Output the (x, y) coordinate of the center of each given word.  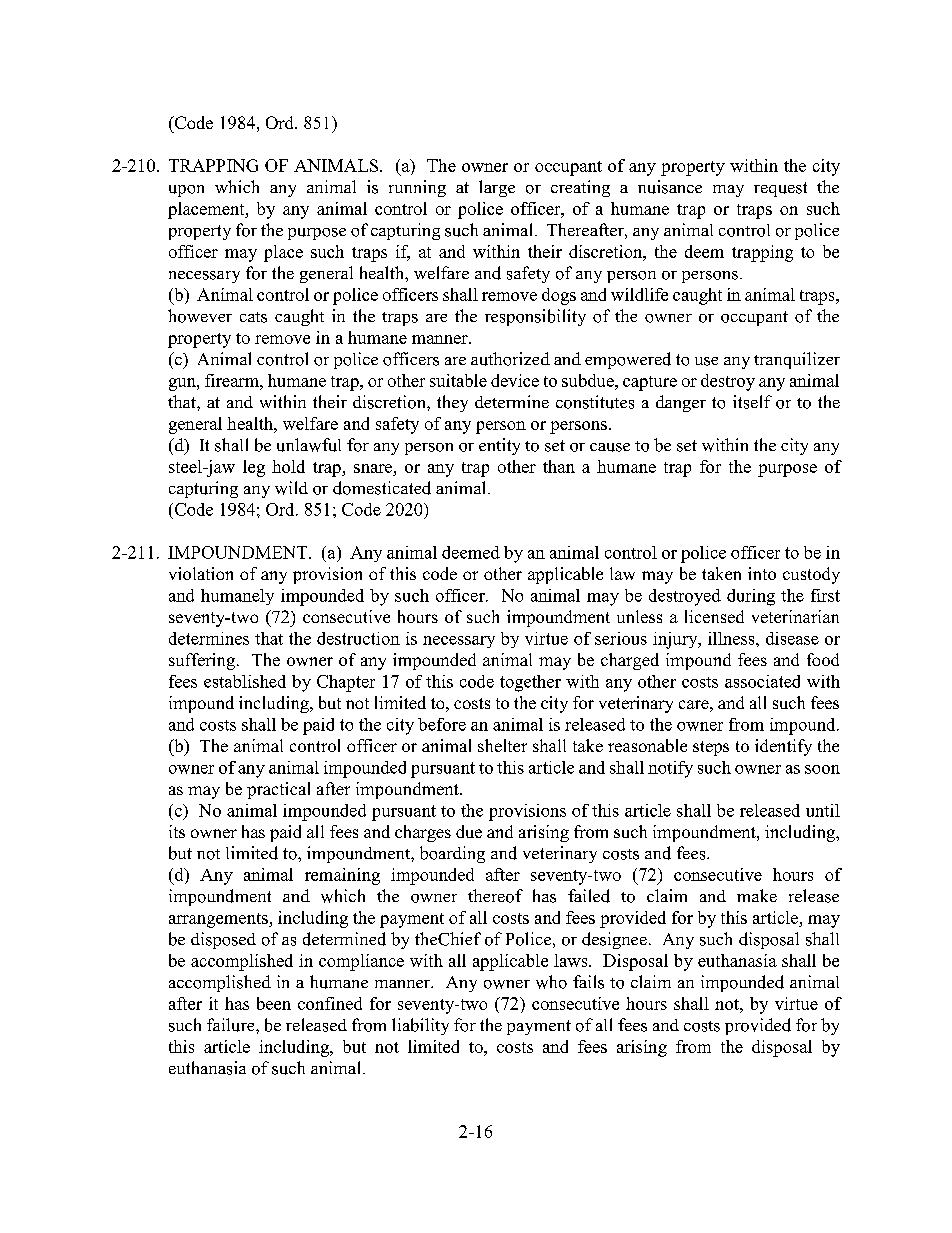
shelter (502, 745)
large (497, 188)
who (551, 982)
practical (278, 790)
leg (254, 468)
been (274, 1003)
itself (752, 402)
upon (186, 191)
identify (783, 747)
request (780, 189)
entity (499, 446)
